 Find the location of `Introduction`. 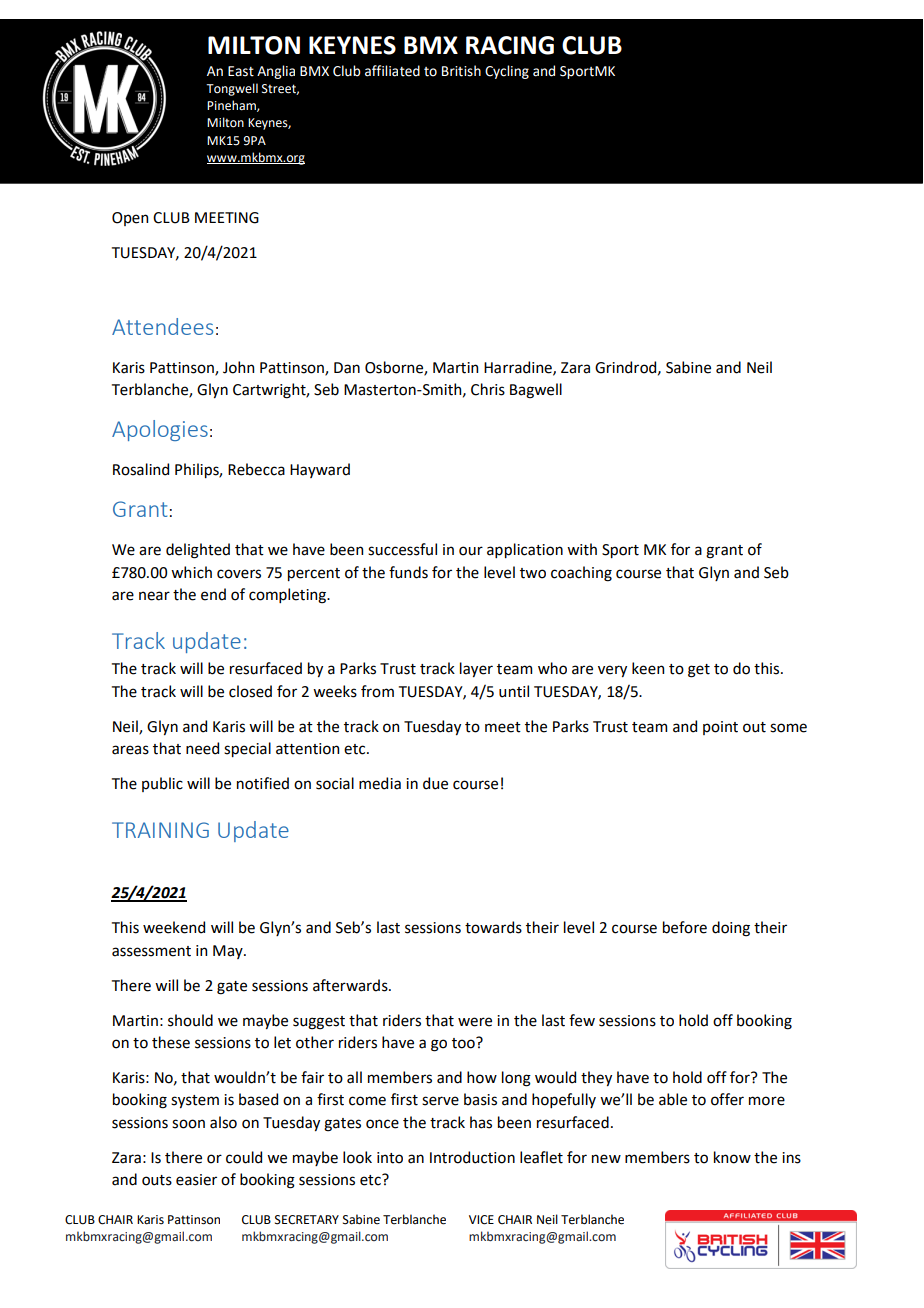

Introduction is located at coordinates (472, 1157).
